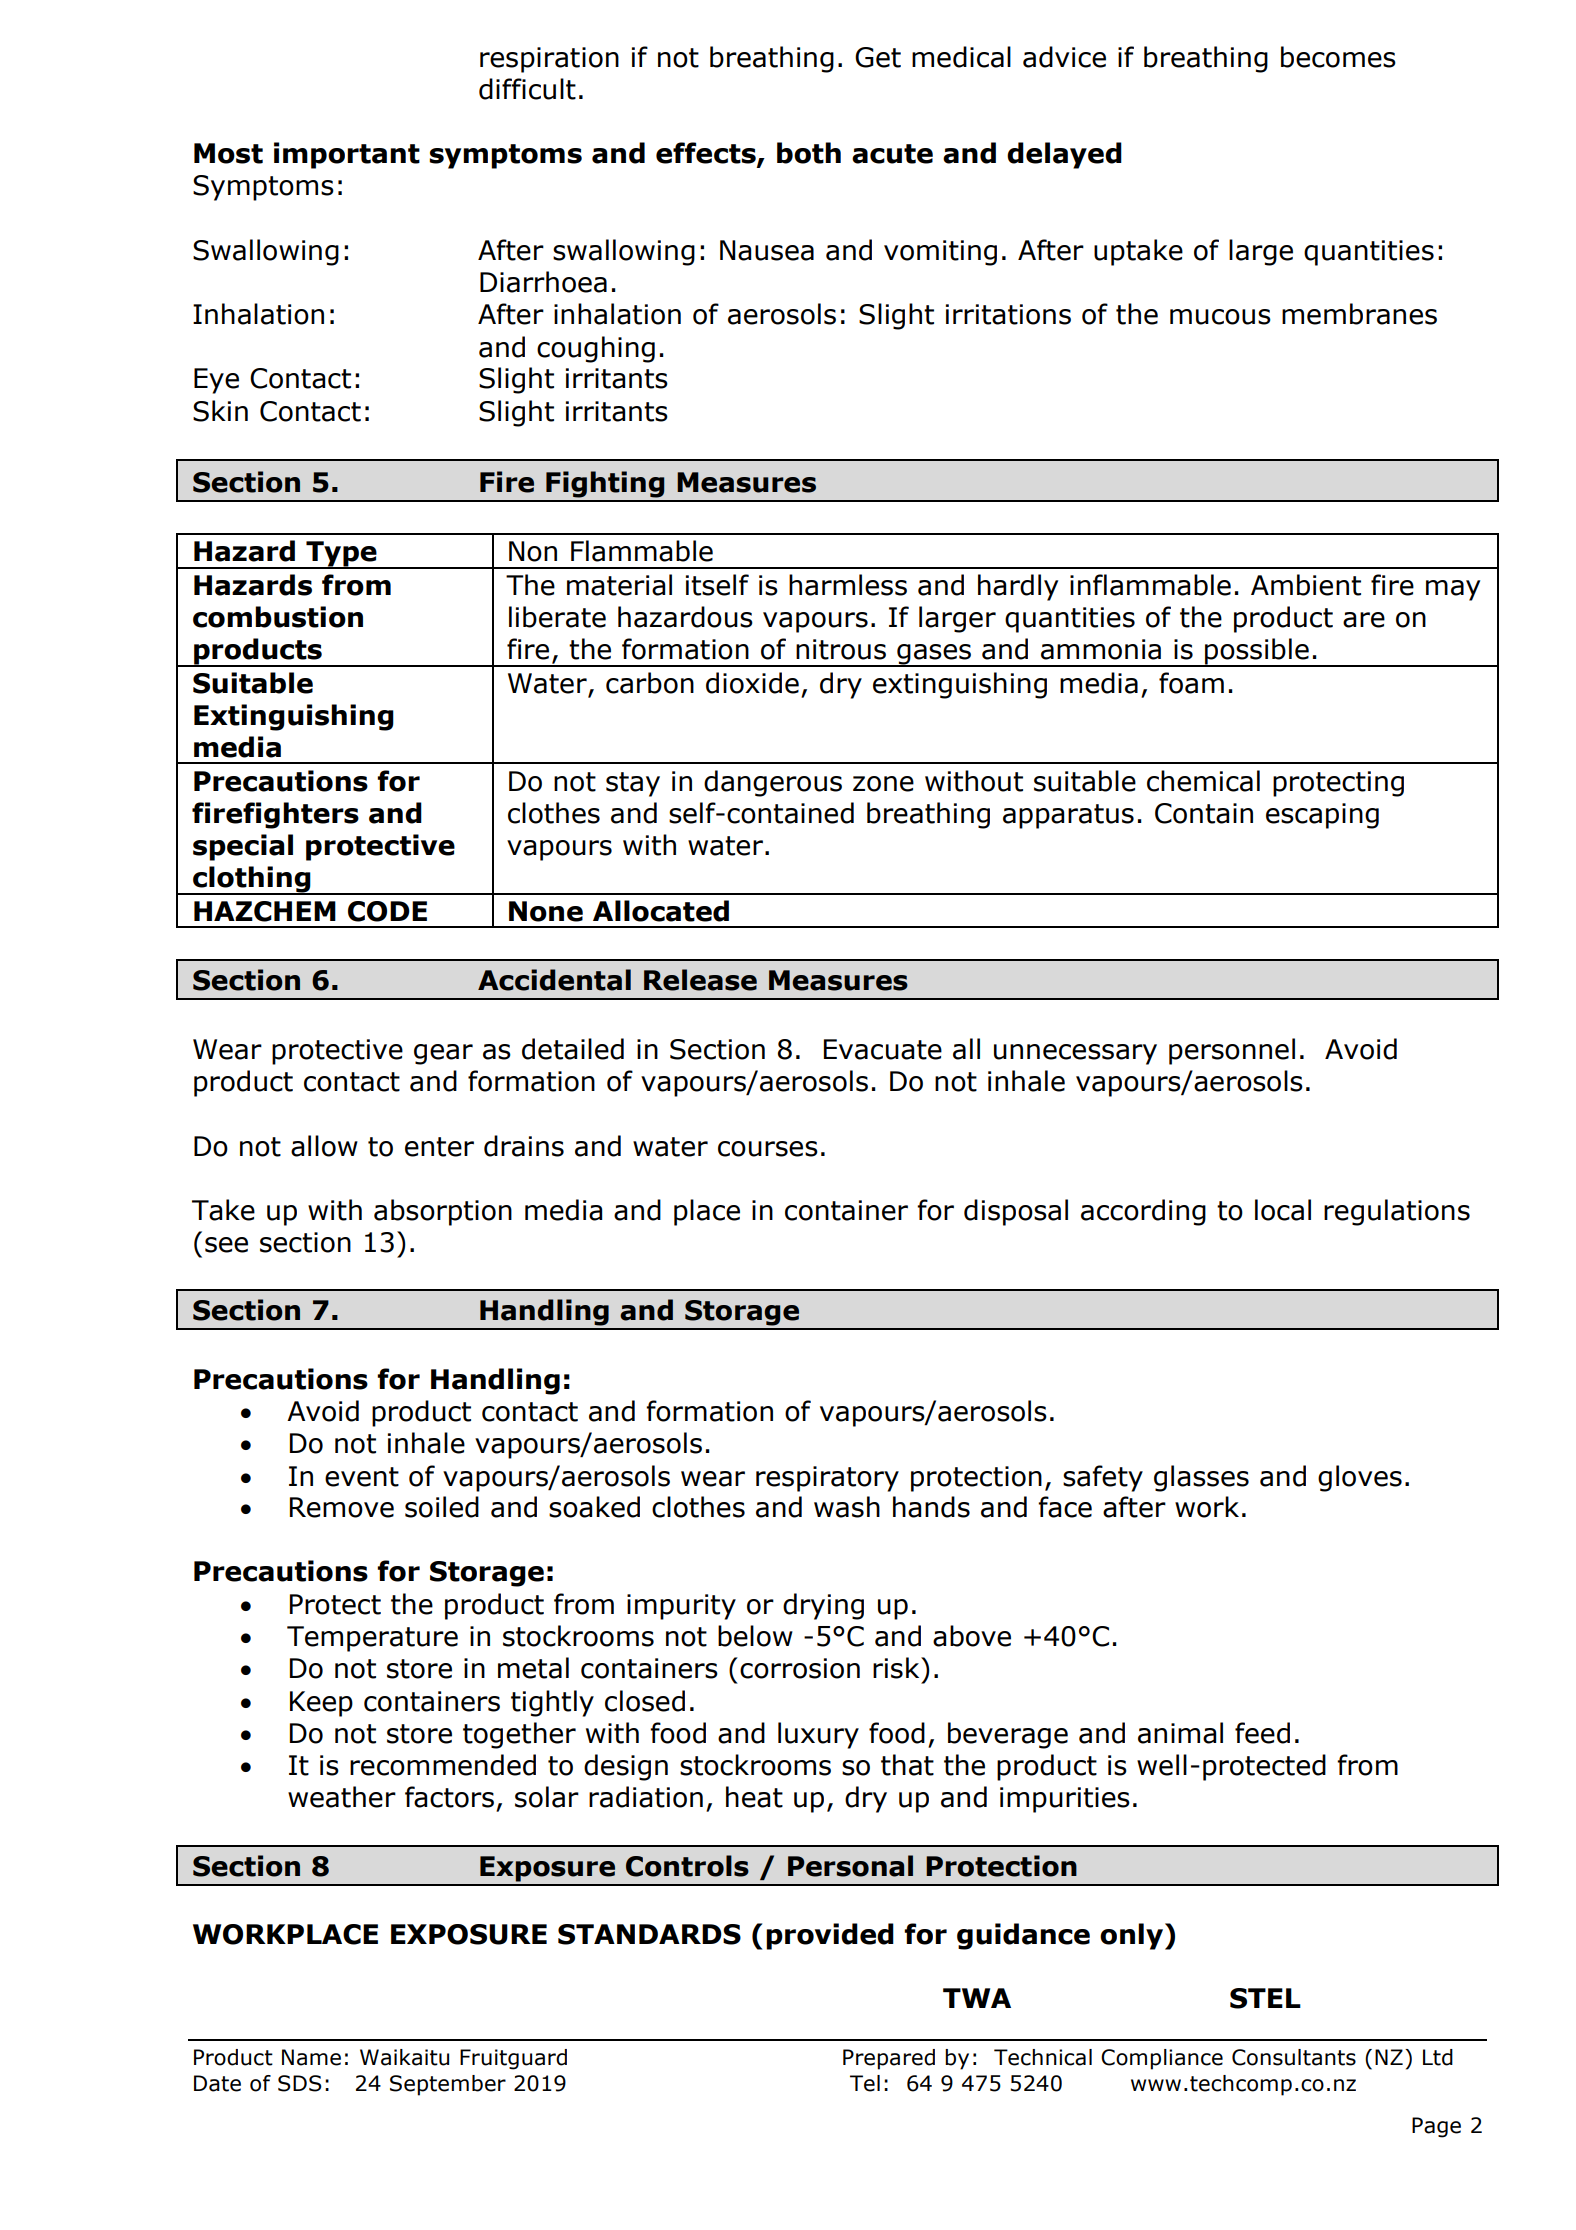  Describe the element at coordinates (809, 153) in the screenshot. I see `both` at that location.
